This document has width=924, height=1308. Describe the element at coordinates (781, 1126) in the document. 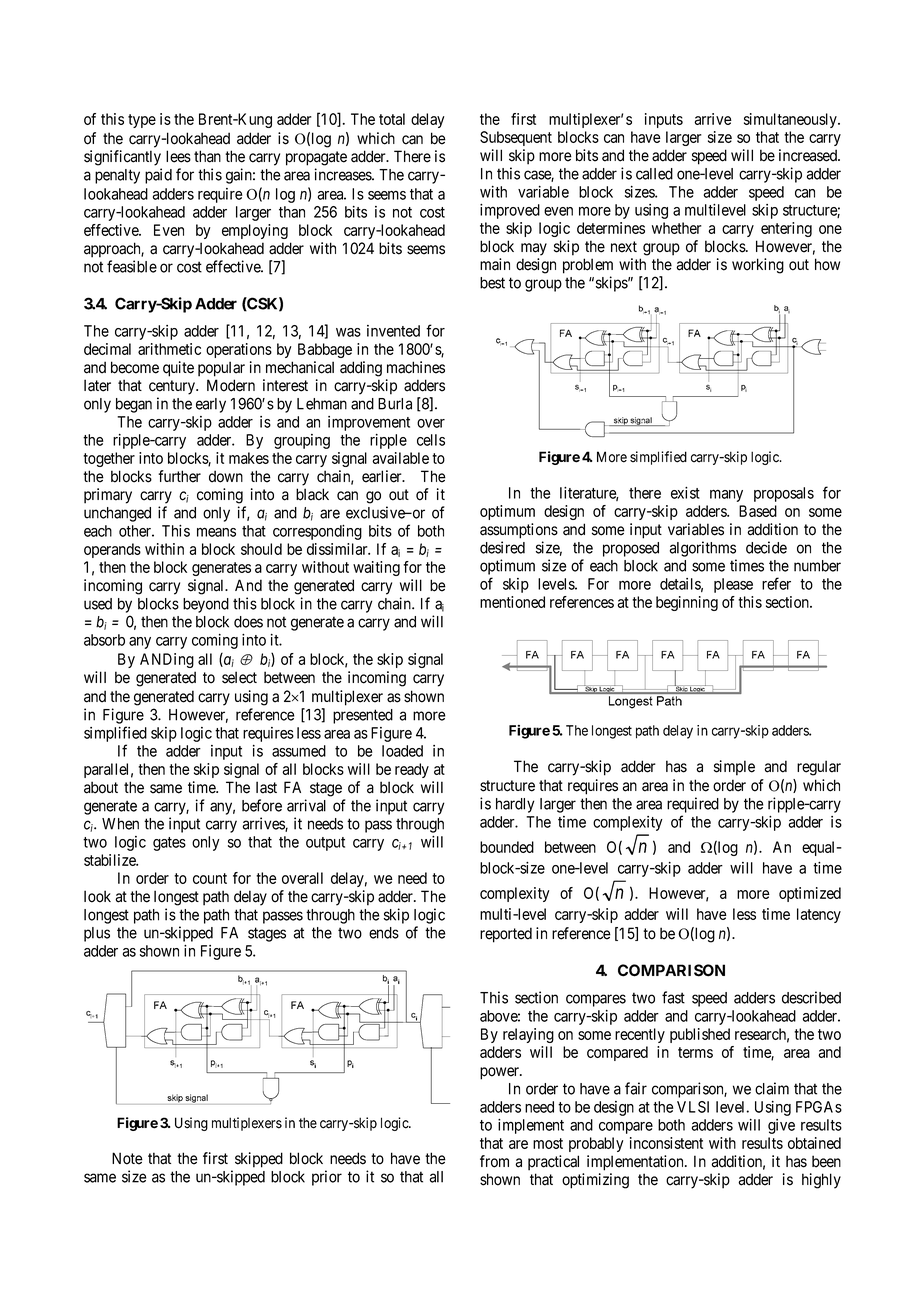

I see `give` at that location.
